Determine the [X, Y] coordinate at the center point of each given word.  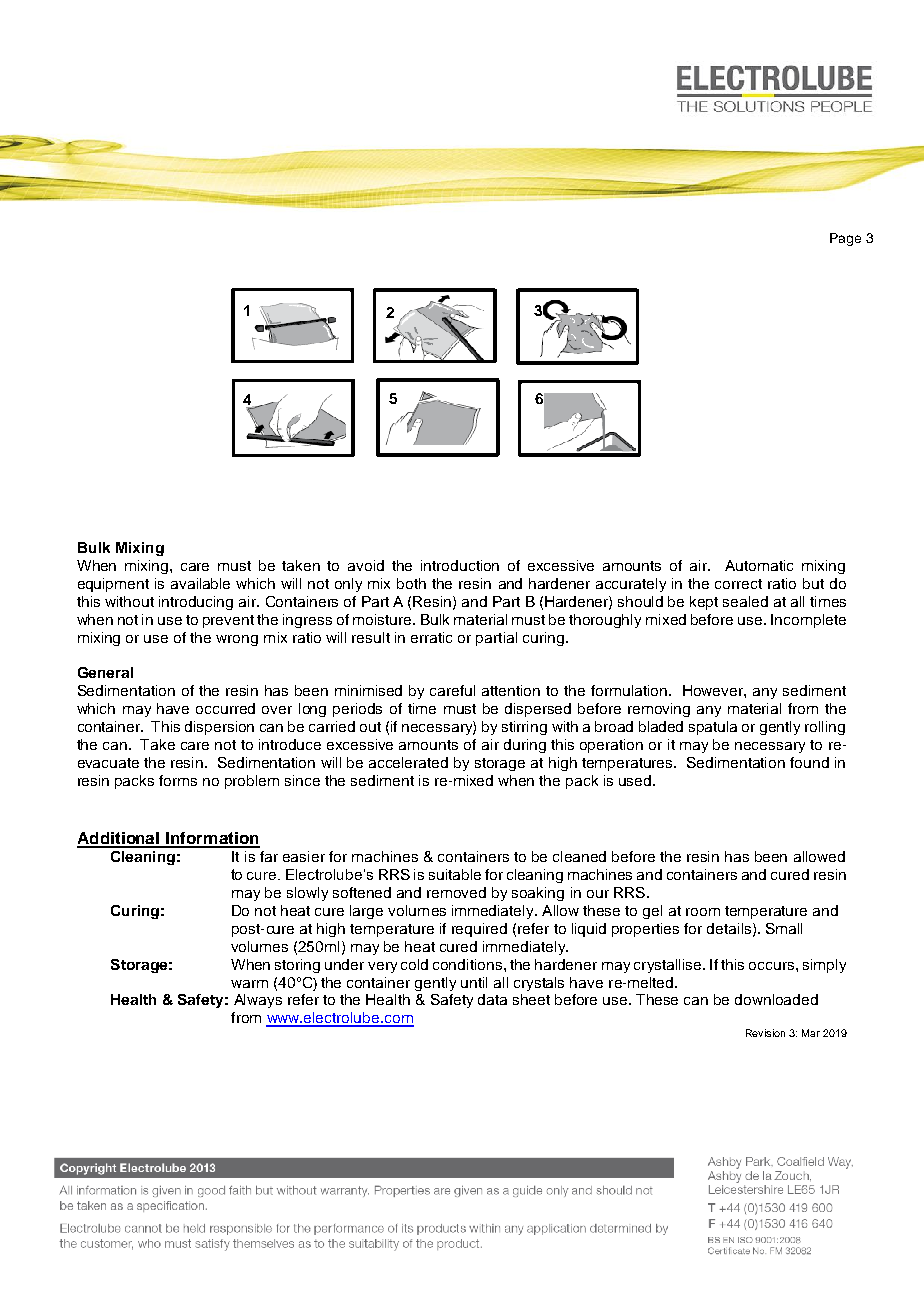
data [492, 999]
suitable [455, 874]
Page [845, 239]
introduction [460, 565]
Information [212, 839]
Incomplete [808, 621]
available [200, 583]
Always [258, 1001]
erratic [431, 637]
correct [738, 584]
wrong [237, 640]
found [809, 762]
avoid [366, 565]
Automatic [759, 565]
